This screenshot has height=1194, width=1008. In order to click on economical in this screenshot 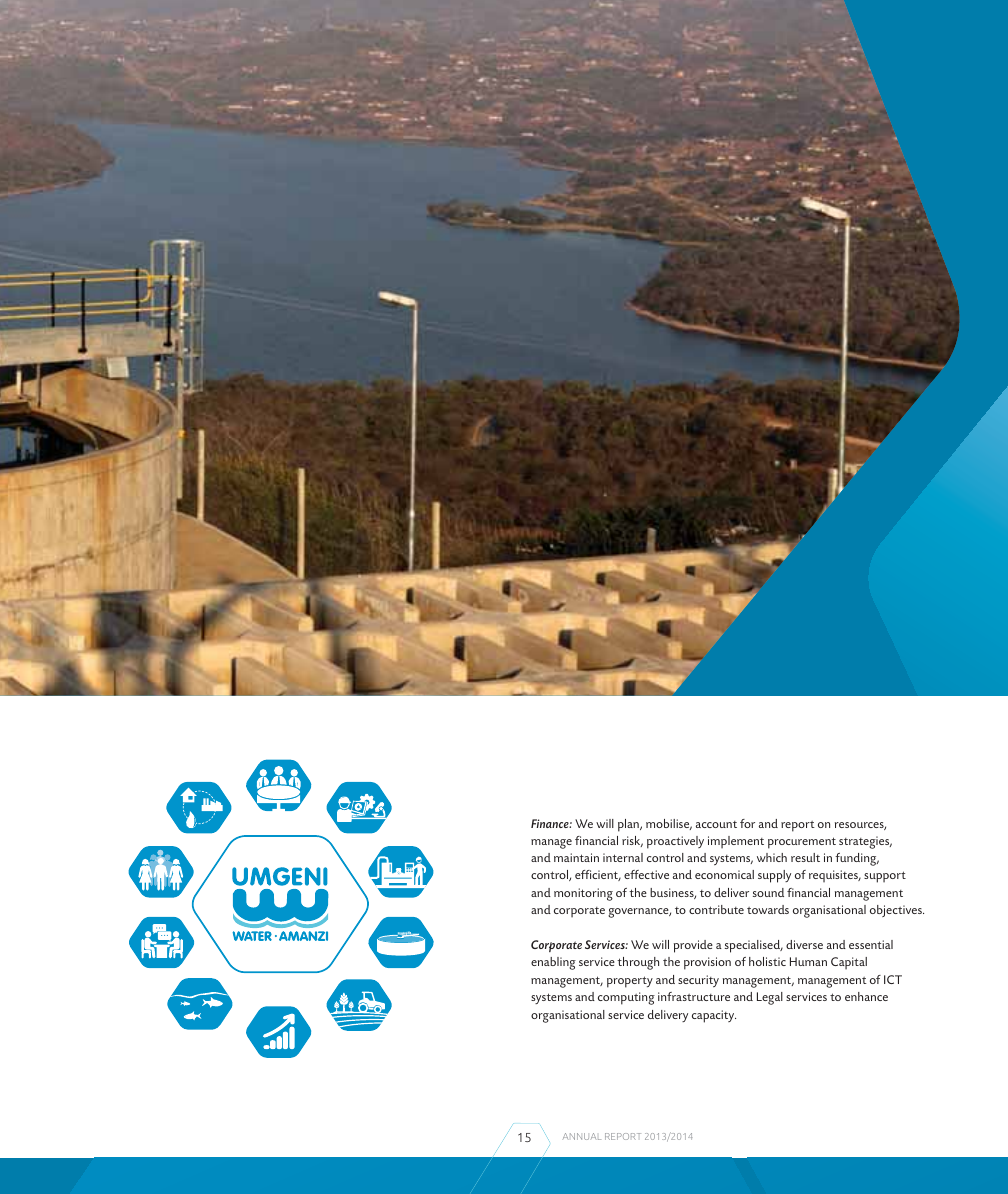, I will do `click(724, 874)`.
